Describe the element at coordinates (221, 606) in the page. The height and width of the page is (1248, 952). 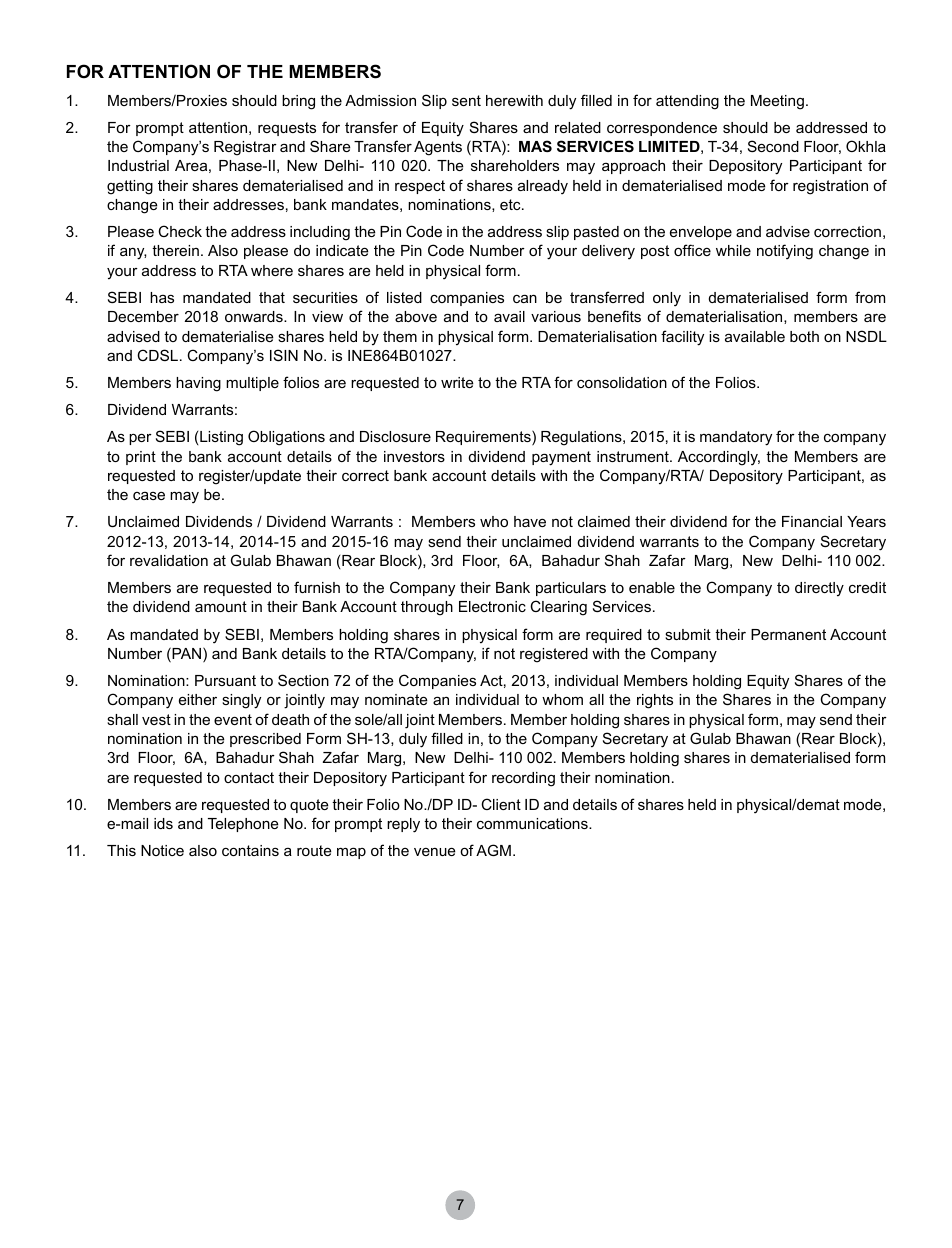
I see `amount` at that location.
